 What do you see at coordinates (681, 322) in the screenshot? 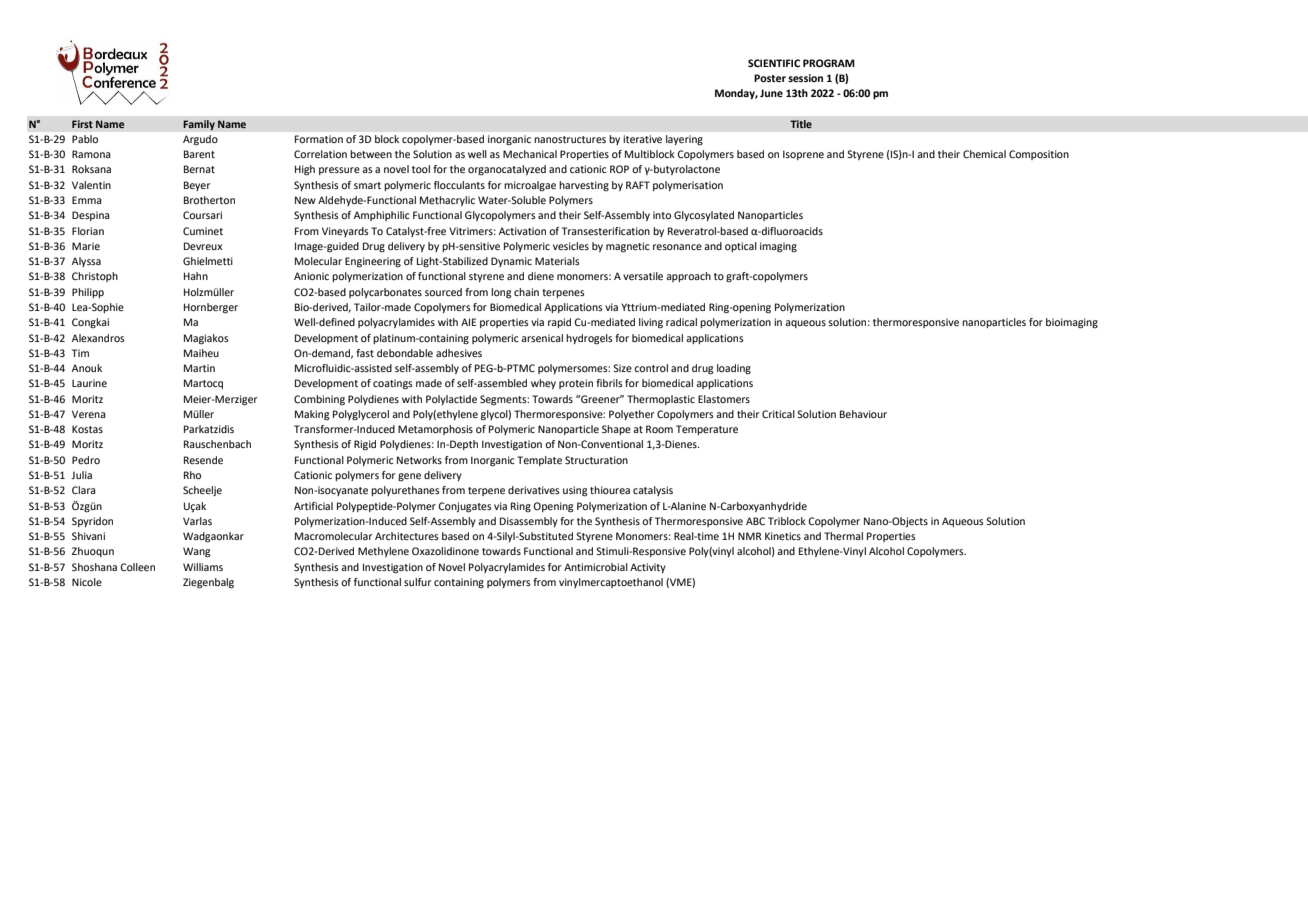
I see `radical` at bounding box center [681, 322].
